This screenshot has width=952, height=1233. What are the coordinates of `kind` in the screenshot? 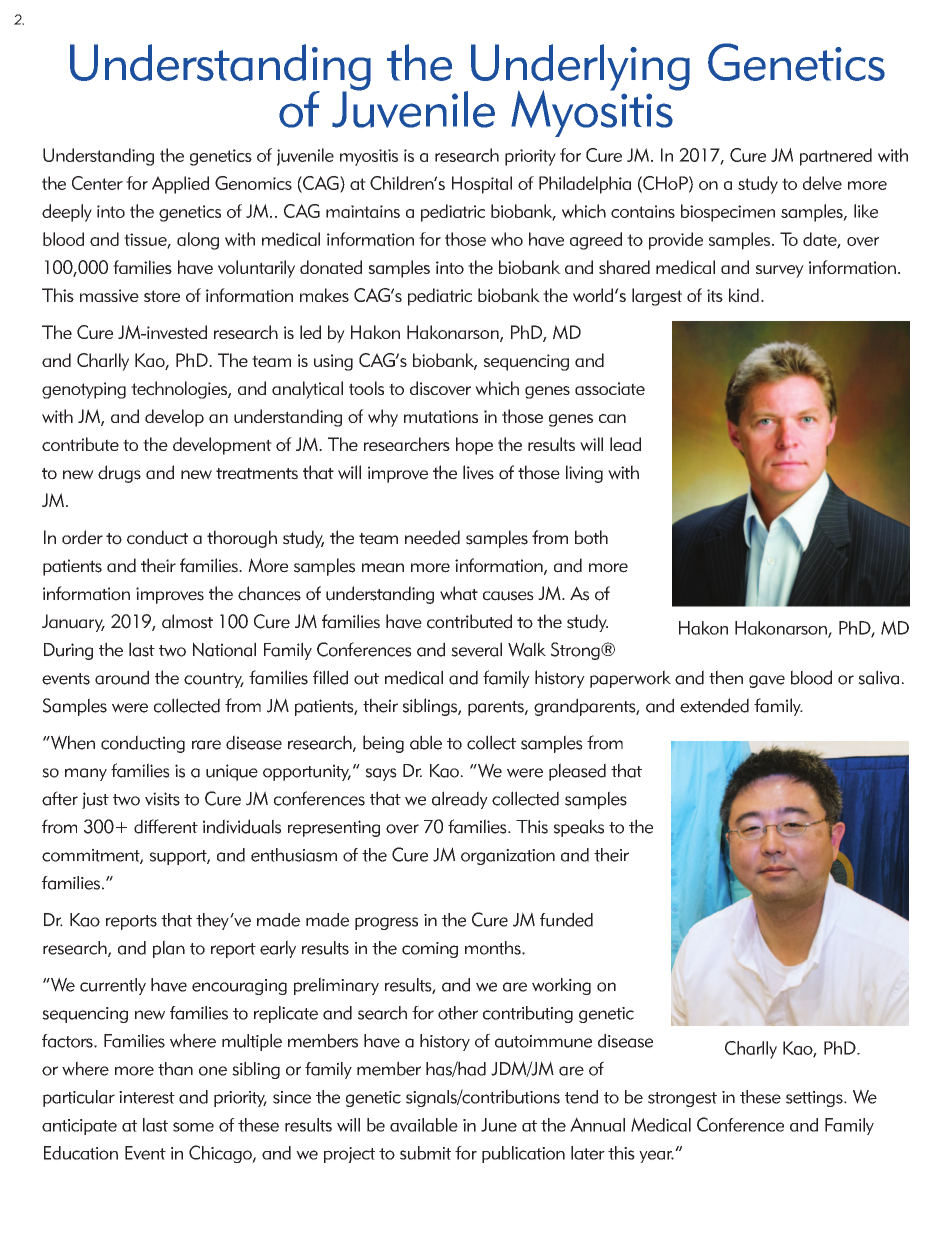 It's located at (744, 295).
